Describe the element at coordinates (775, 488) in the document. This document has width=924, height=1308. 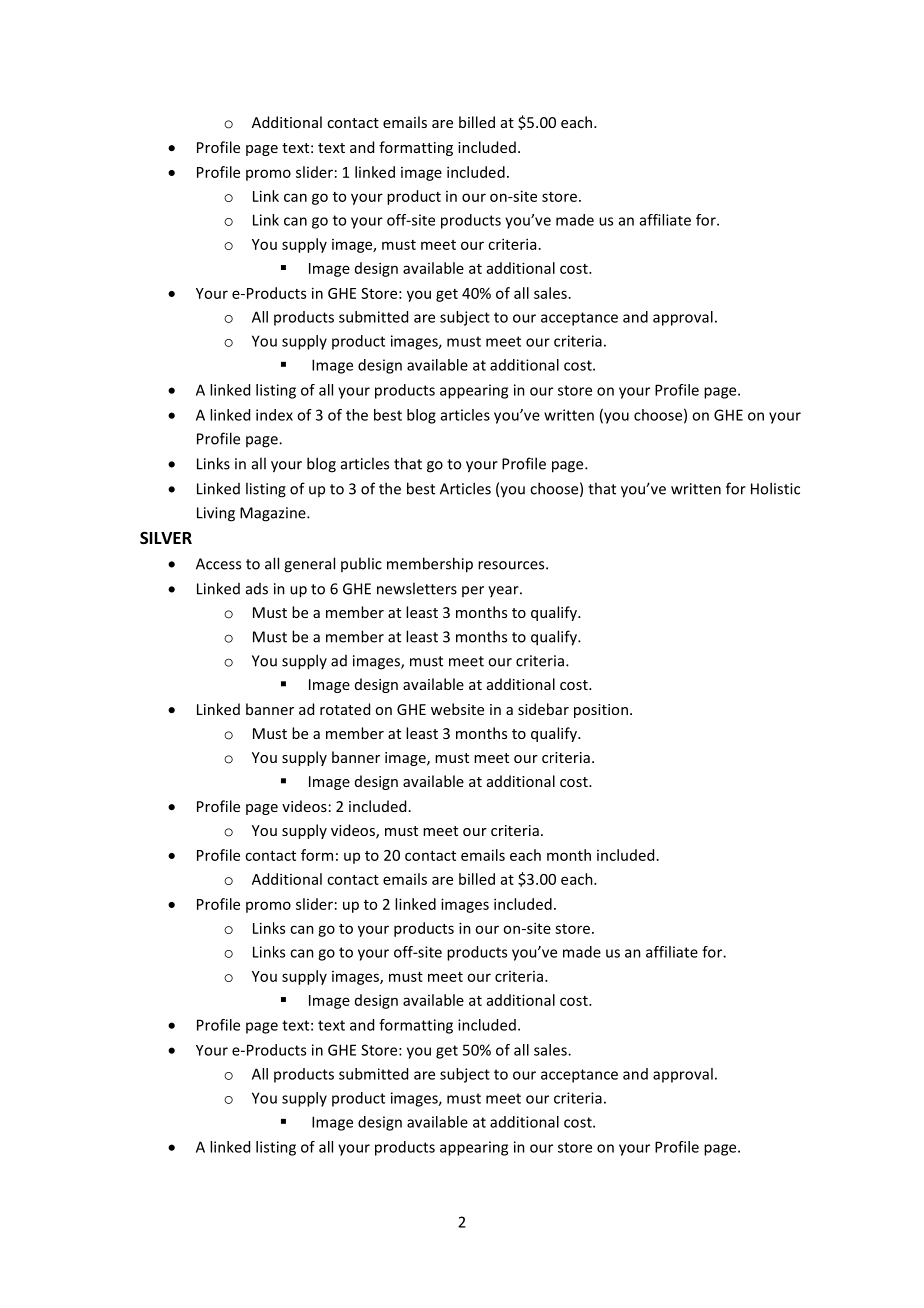
I see `Holistic` at that location.
